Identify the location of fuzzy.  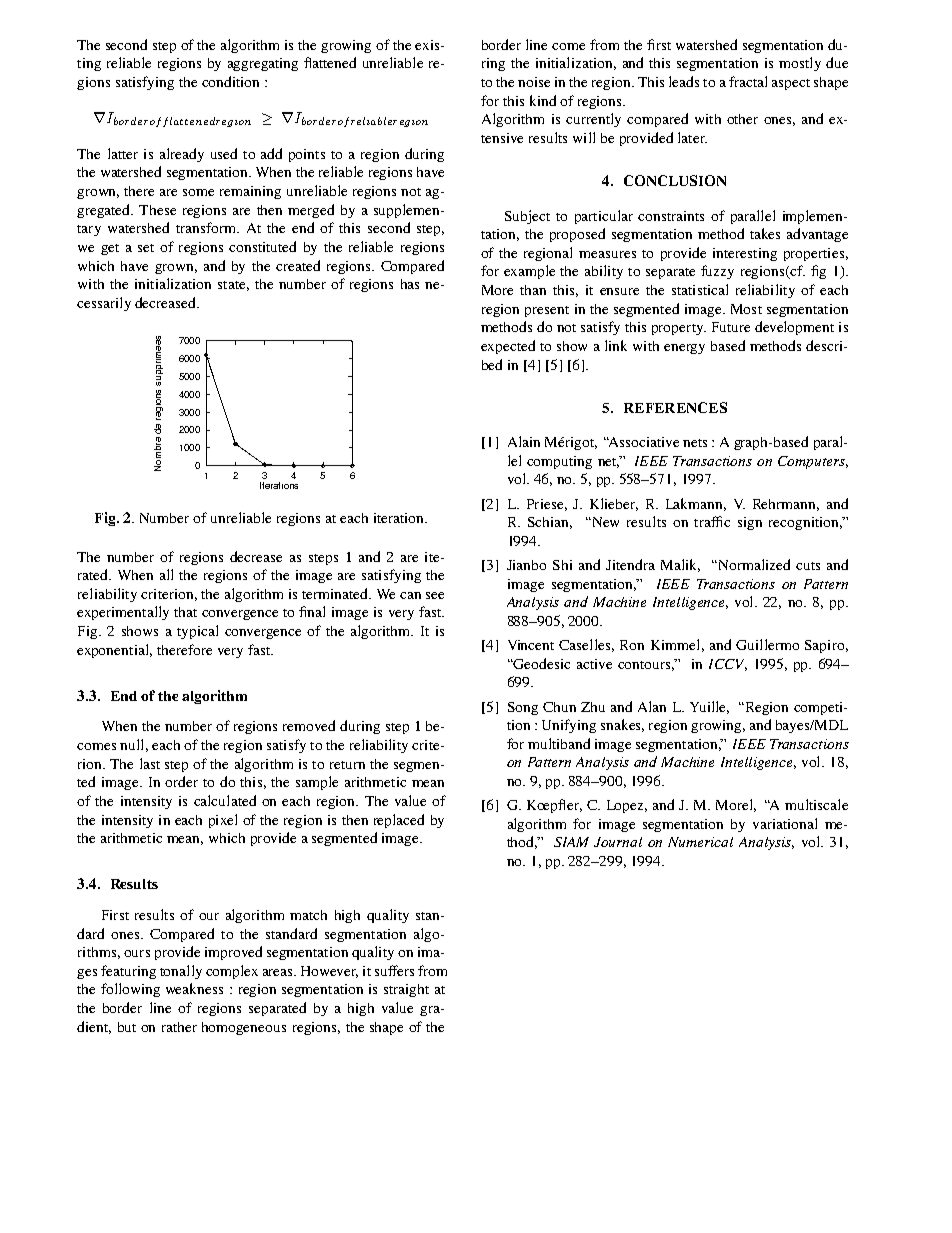
(717, 272).
